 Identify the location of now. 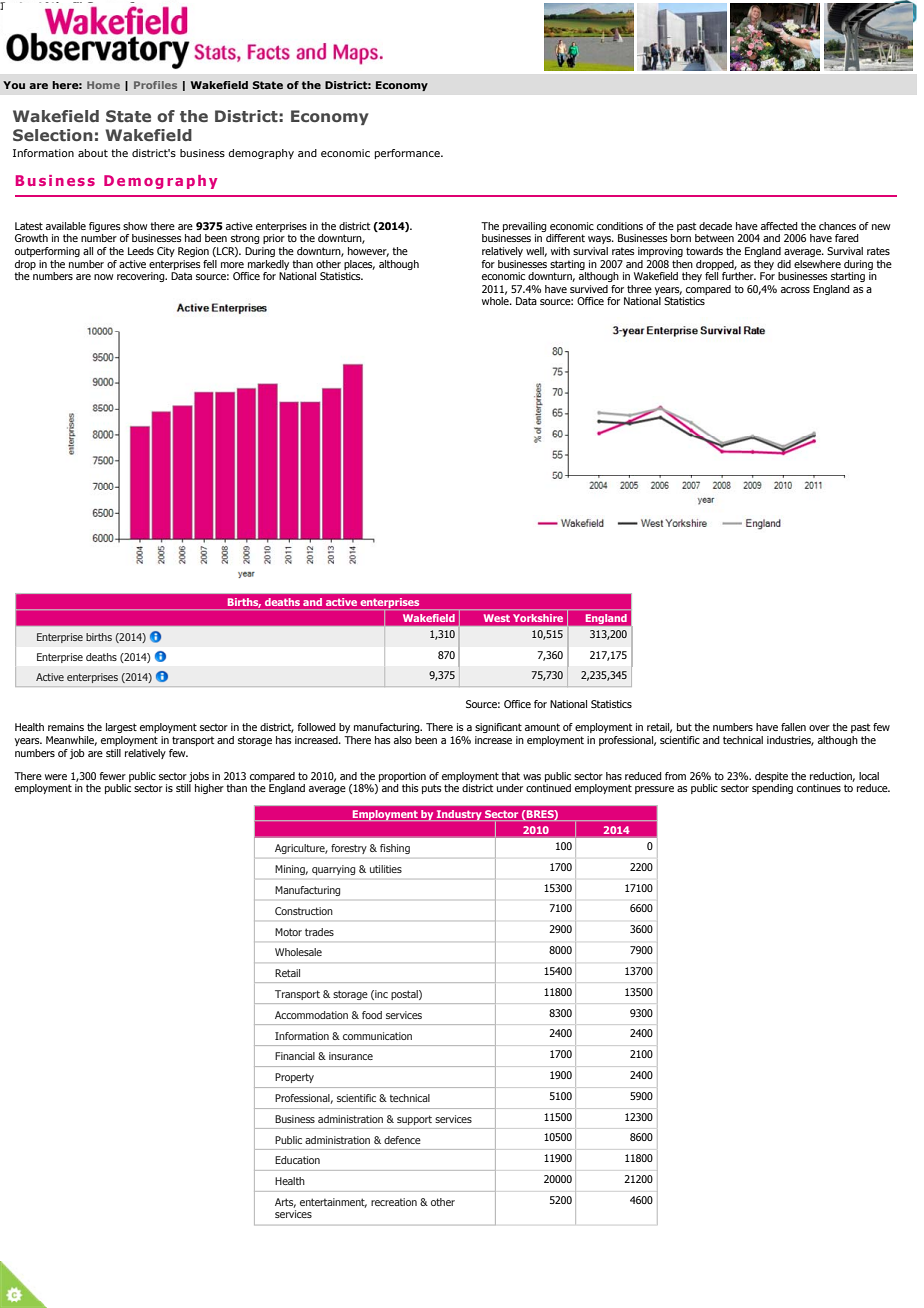
(103, 277).
